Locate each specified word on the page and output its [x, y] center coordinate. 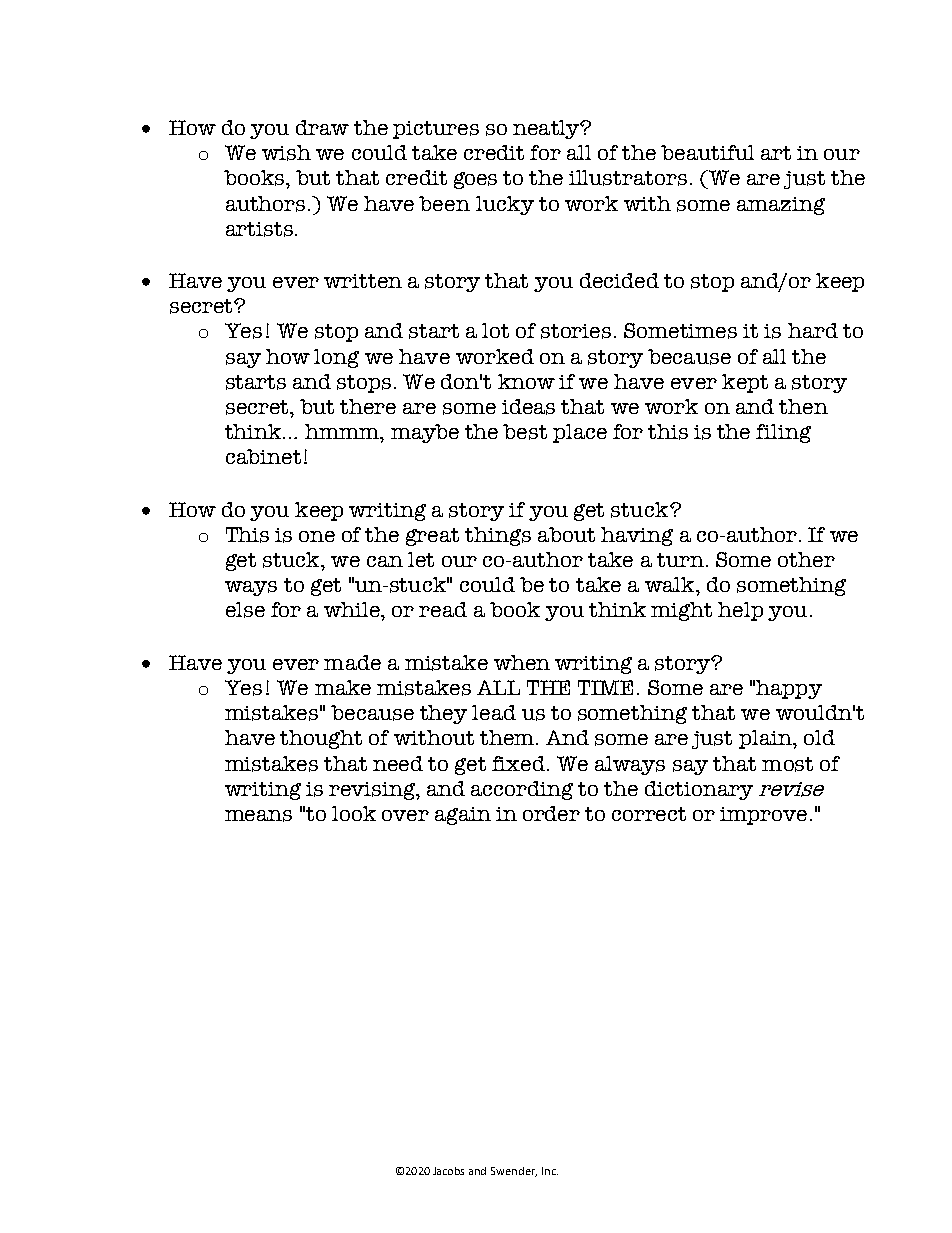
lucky [505, 205]
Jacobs [448, 1171]
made [352, 662]
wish [286, 153]
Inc [550, 1171]
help [740, 611]
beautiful [707, 152]
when [522, 662]
